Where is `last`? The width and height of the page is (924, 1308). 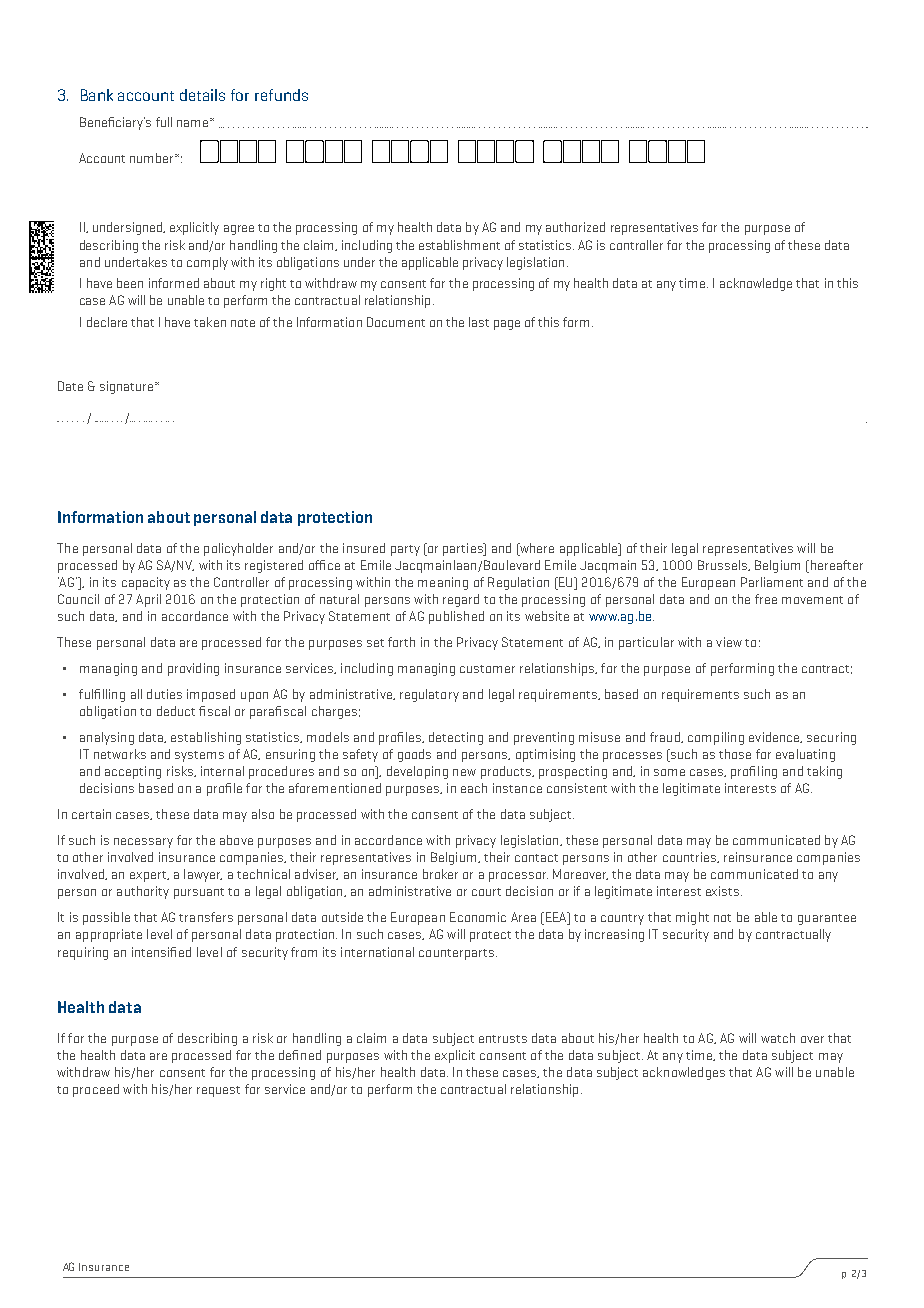
last is located at coordinates (479, 322).
